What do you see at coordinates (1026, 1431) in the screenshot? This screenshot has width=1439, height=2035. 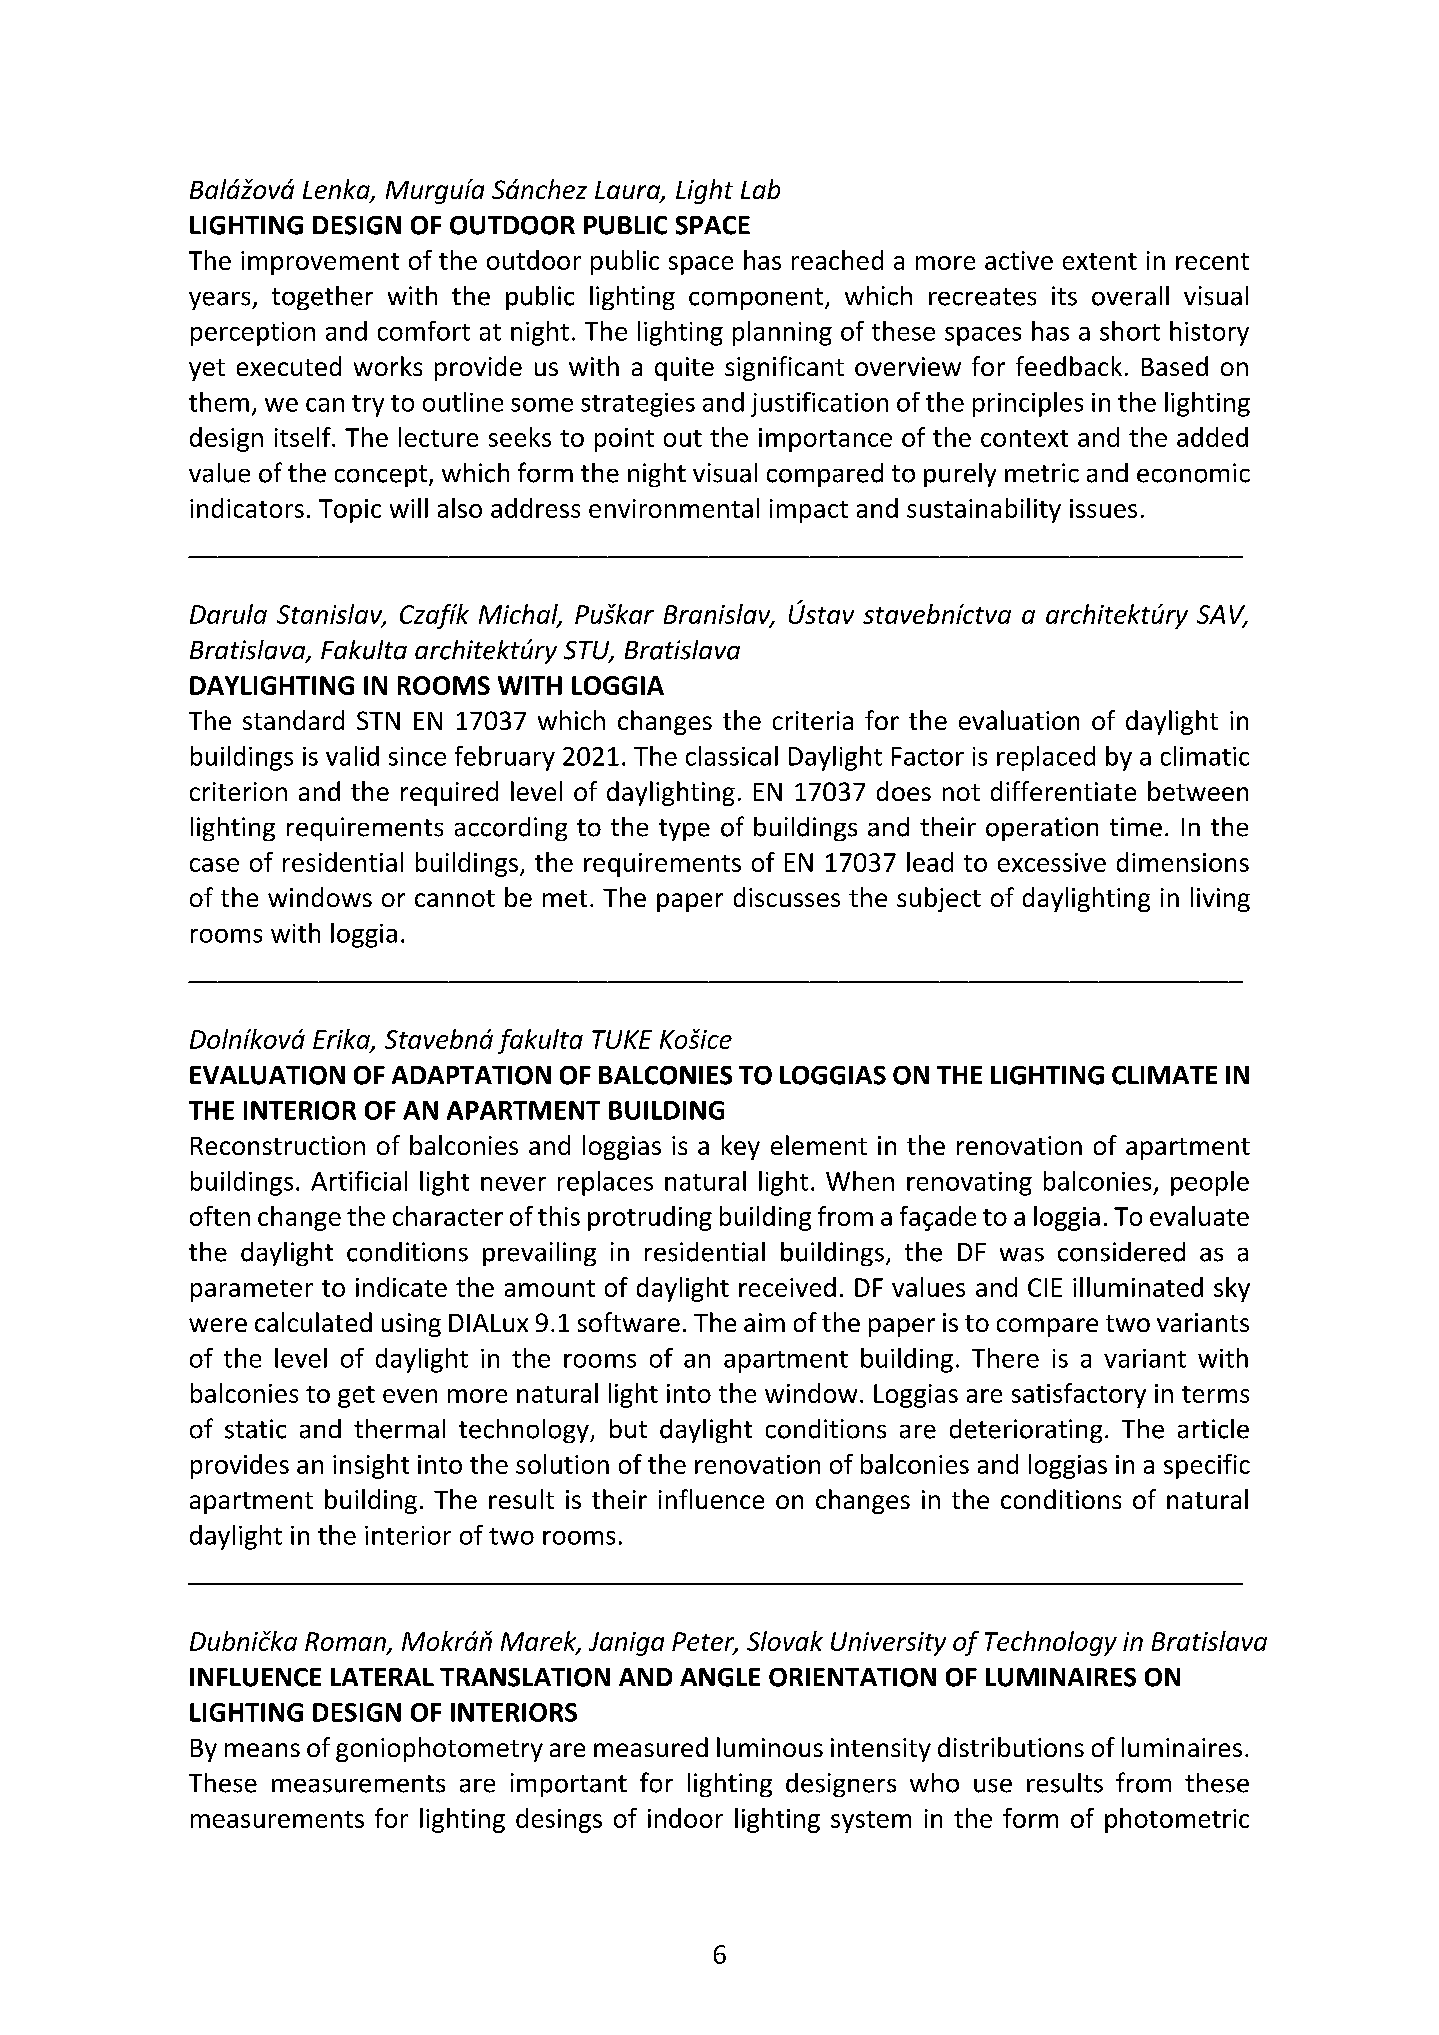 I see `deteriorating` at bounding box center [1026, 1431].
